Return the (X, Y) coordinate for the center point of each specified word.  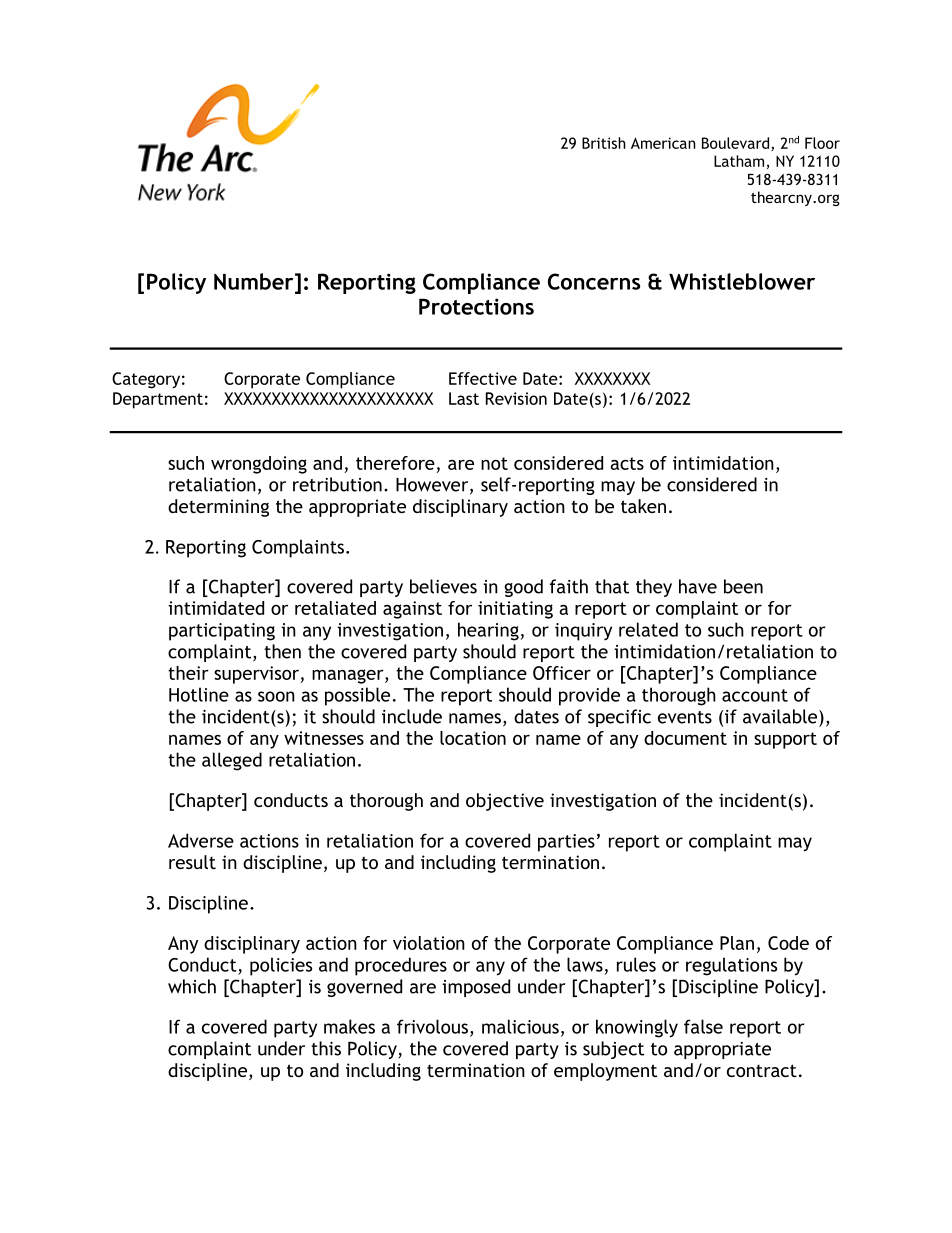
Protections (476, 306)
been (743, 586)
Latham (739, 161)
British (604, 143)
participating (222, 632)
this (326, 1048)
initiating (515, 610)
